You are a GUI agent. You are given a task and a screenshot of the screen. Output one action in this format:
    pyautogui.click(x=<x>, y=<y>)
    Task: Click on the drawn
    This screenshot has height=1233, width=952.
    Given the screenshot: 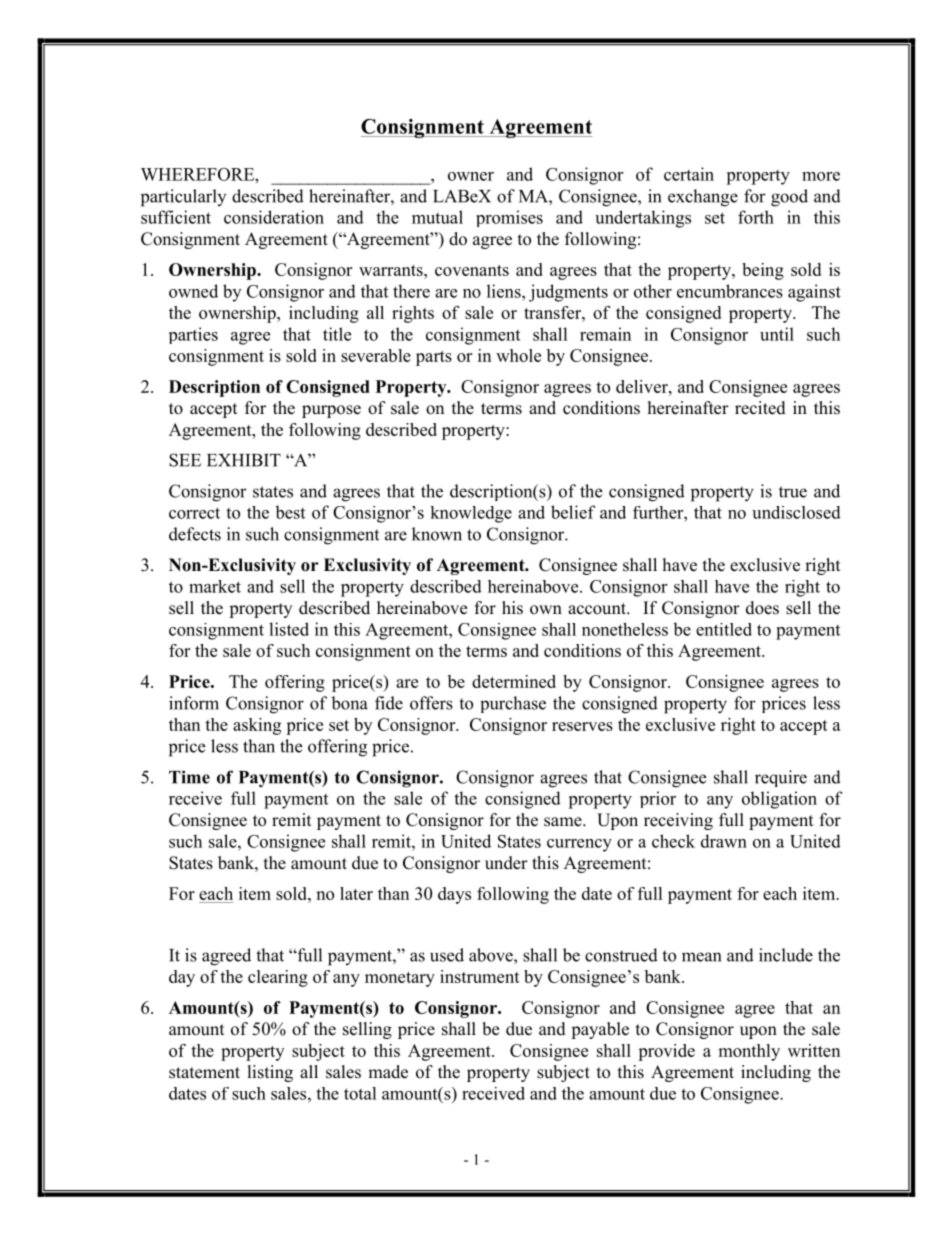 What is the action you would take?
    pyautogui.click(x=724, y=841)
